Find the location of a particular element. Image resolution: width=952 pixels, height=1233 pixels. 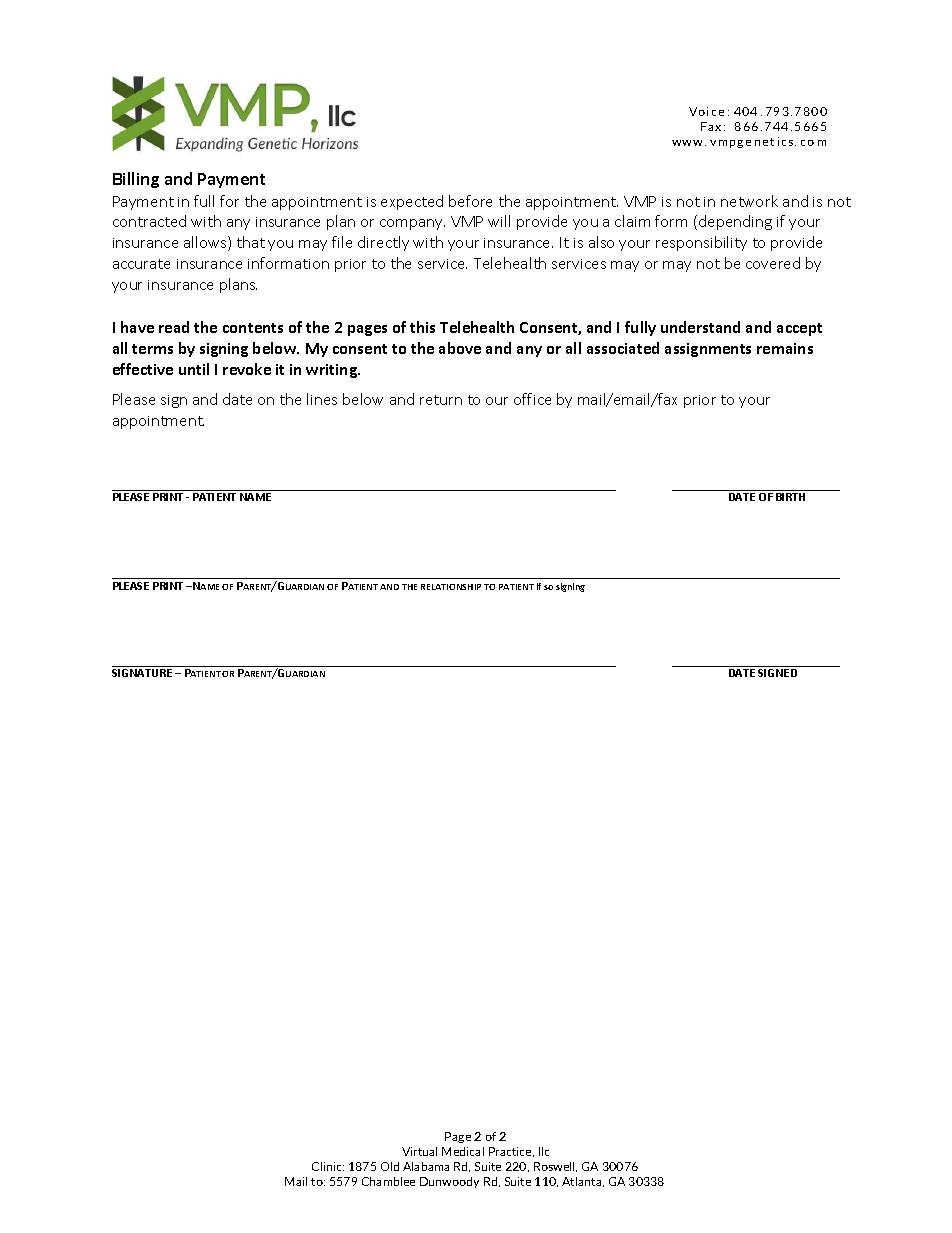

return is located at coordinates (441, 400).
